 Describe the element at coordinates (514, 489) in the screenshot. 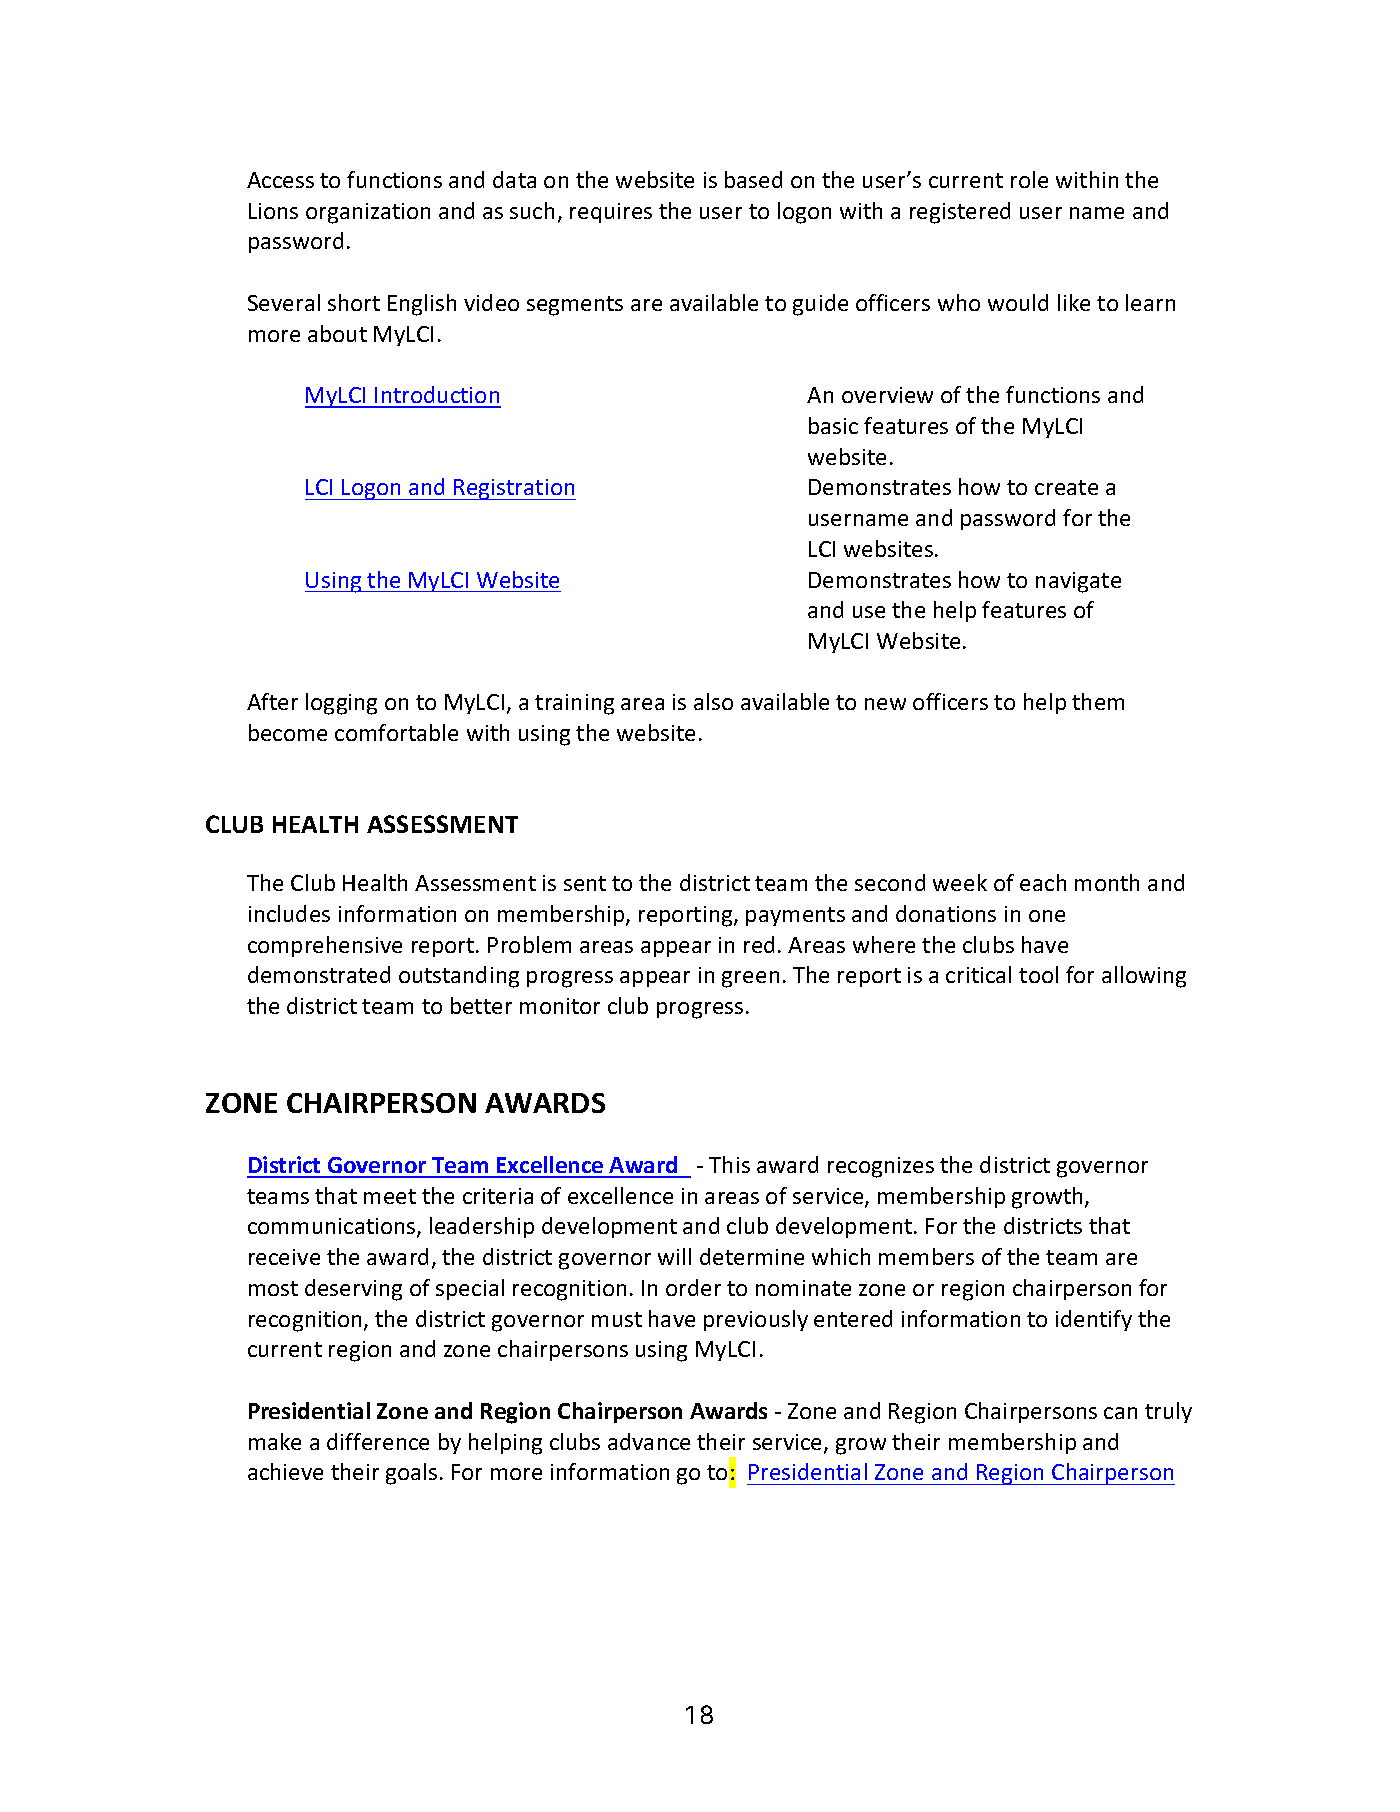

I see `Registration` at that location.
